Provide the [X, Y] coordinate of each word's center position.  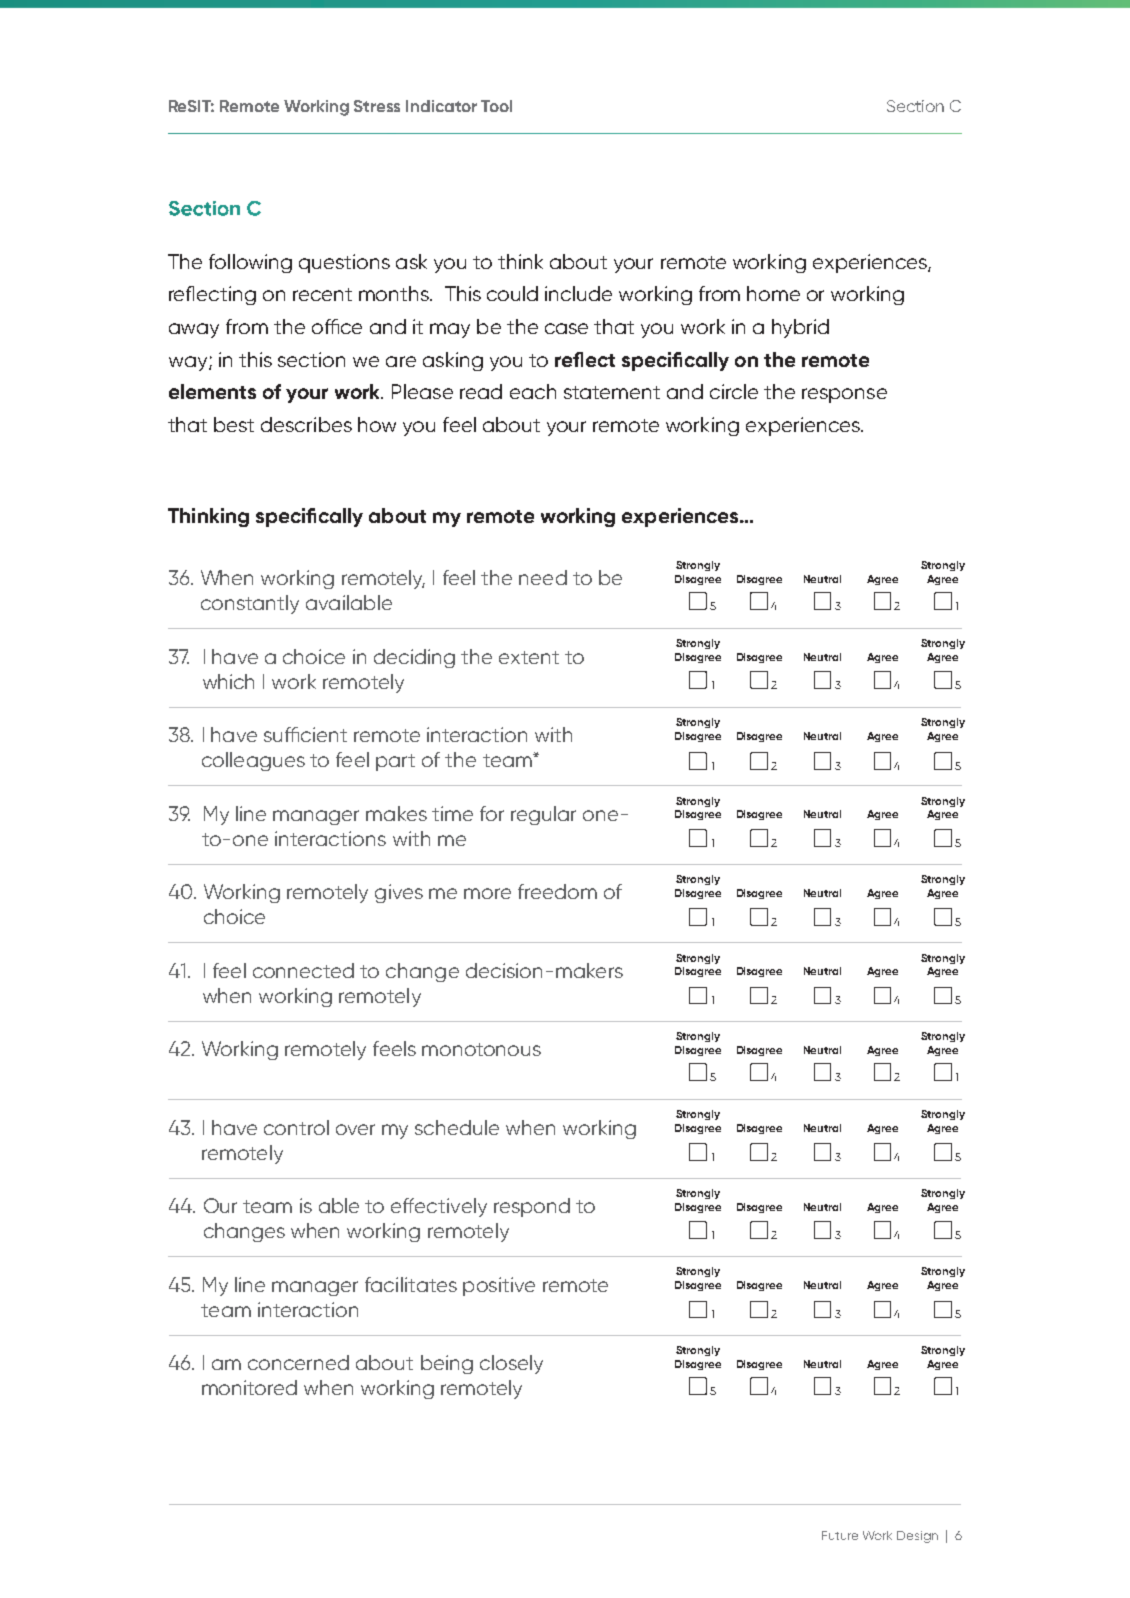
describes [306, 424]
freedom [557, 891]
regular [543, 815]
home [773, 293]
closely [511, 1364]
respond [532, 1207]
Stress [377, 106]
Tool [496, 106]
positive [499, 1286]
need [543, 577]
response [844, 395]
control [296, 1127]
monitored [249, 1387]
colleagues [253, 761]
